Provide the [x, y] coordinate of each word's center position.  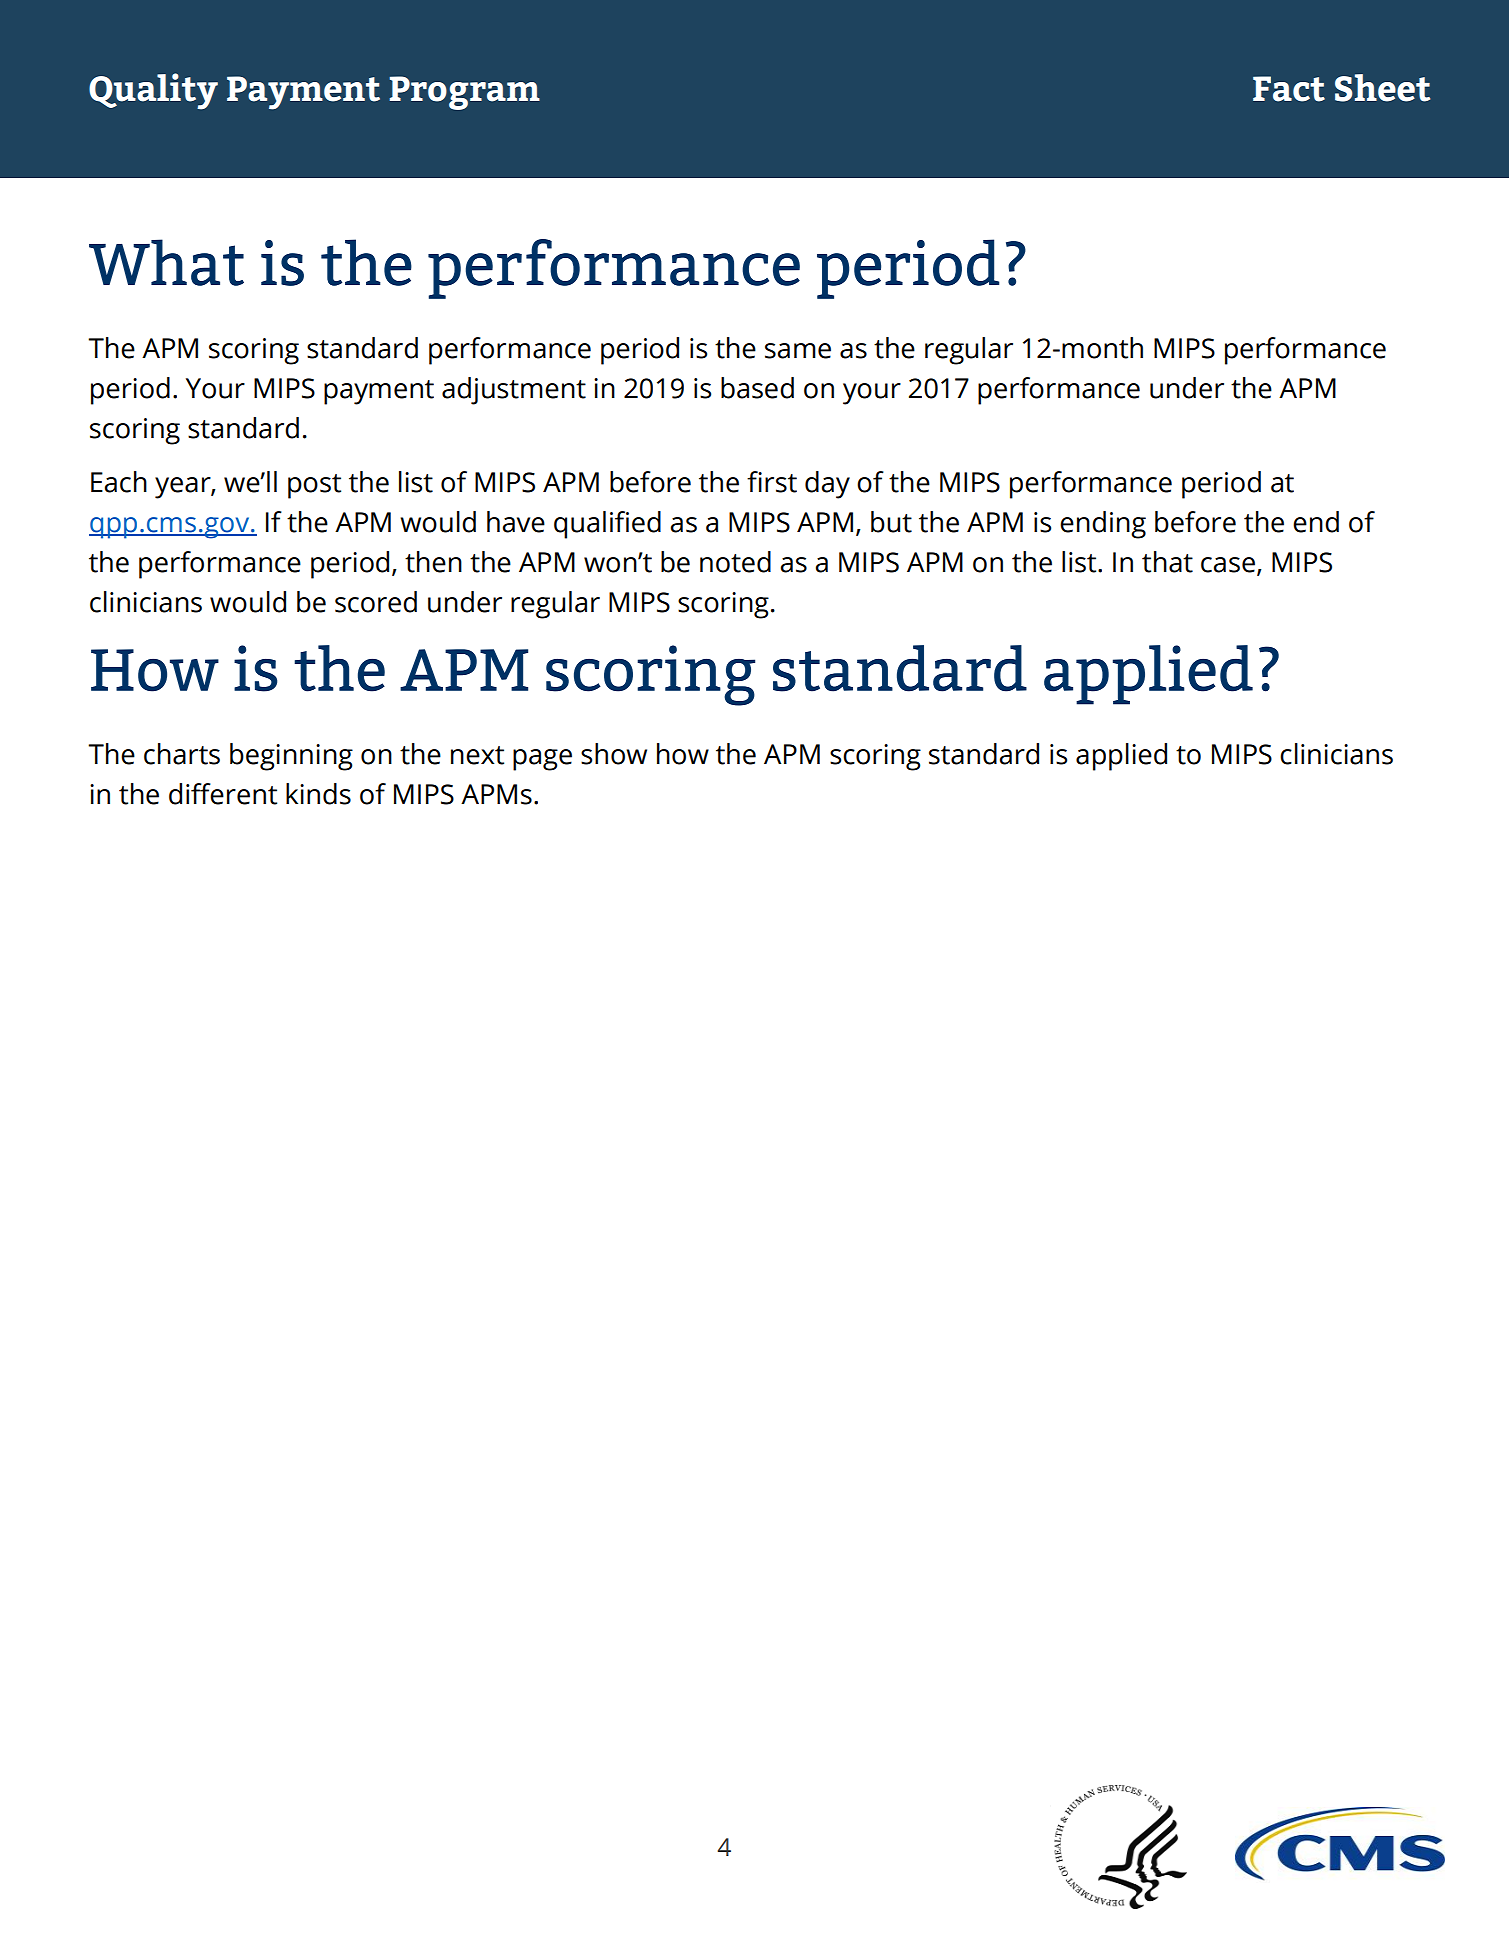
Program [464, 93]
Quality [153, 91]
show [614, 754]
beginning [291, 757]
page [542, 760]
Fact [1289, 89]
